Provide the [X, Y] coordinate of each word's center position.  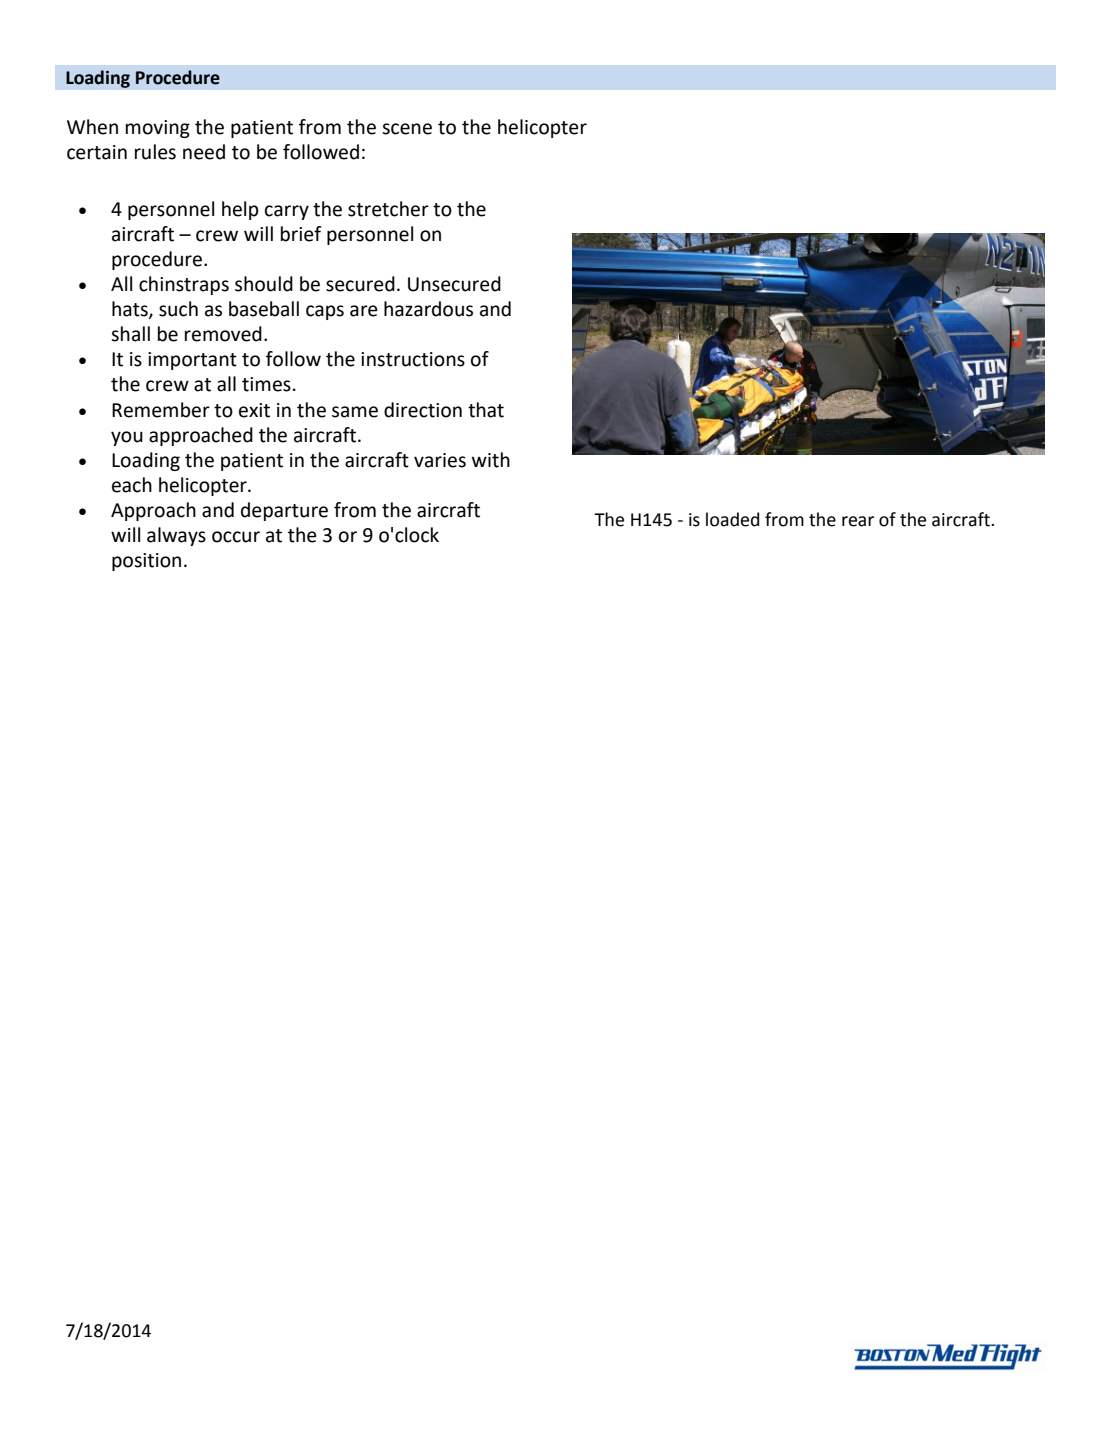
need [204, 152]
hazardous [428, 309]
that [486, 410]
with [491, 460]
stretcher [388, 209]
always [176, 536]
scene [407, 129]
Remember [161, 410]
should [264, 284]
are [364, 311]
